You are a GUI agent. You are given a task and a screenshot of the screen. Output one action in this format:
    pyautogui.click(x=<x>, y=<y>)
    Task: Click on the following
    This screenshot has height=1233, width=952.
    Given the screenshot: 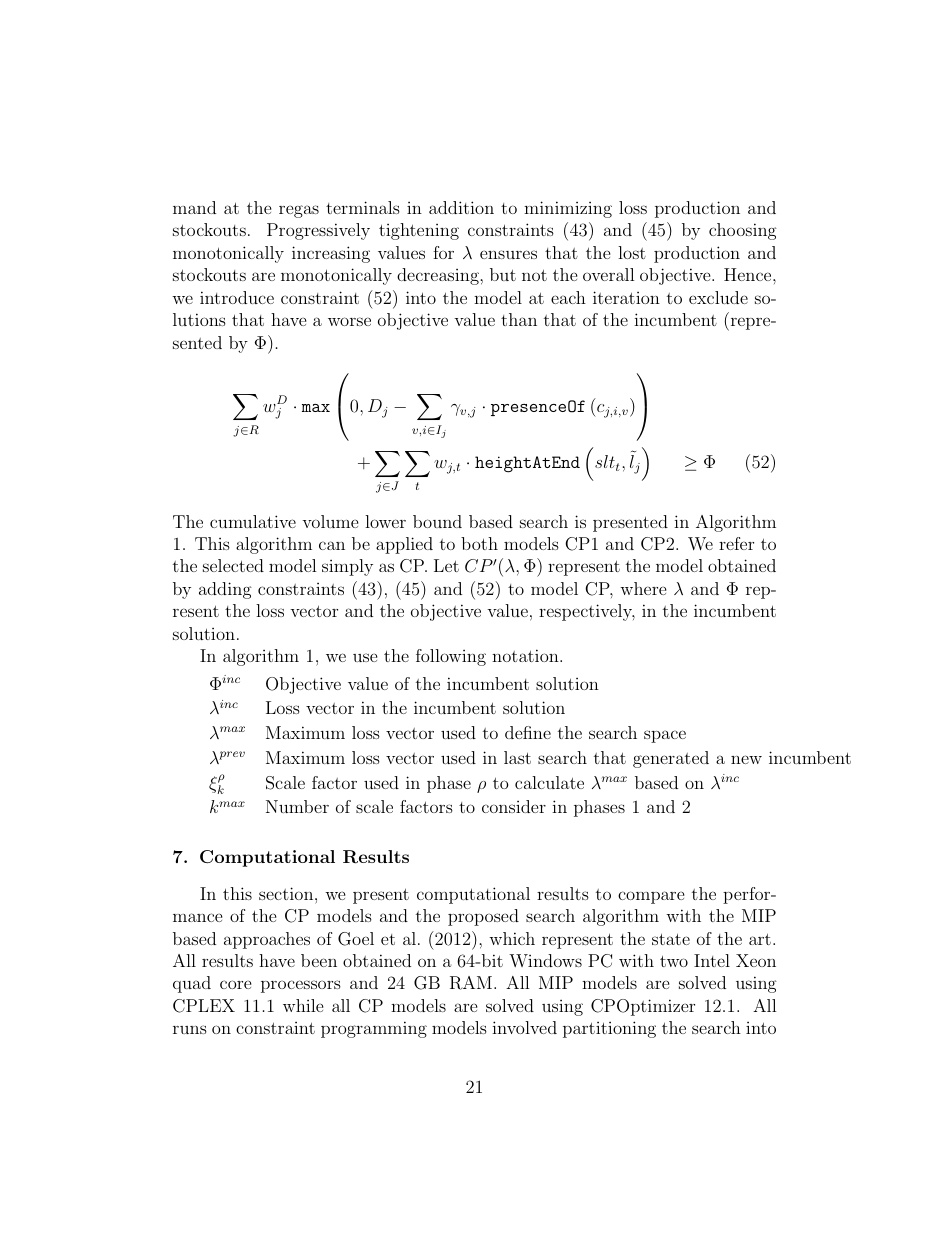 What is the action you would take?
    pyautogui.click(x=451, y=657)
